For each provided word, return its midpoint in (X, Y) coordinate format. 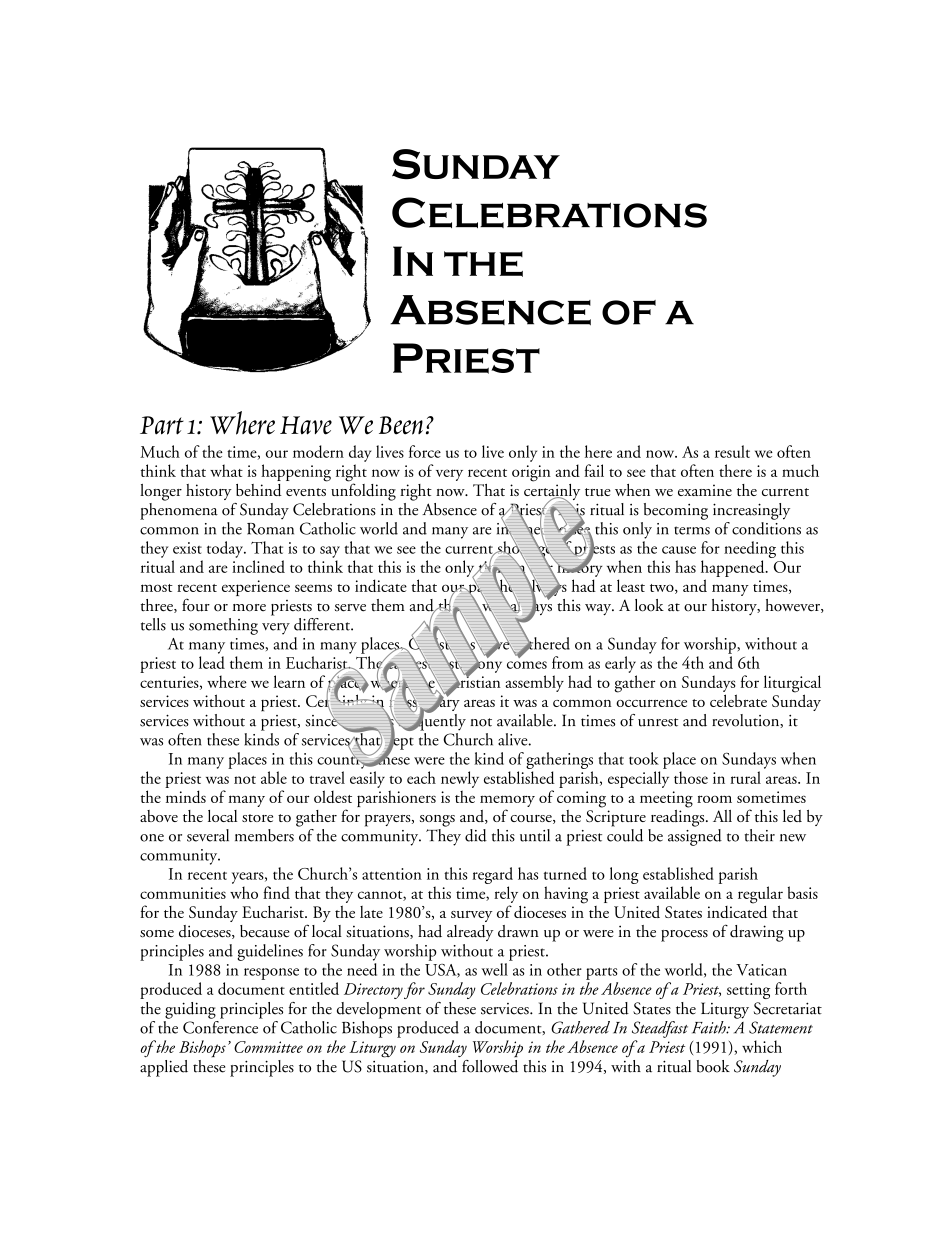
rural (745, 777)
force (425, 451)
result (732, 451)
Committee (268, 1047)
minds (186, 796)
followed (490, 1065)
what (226, 470)
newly (460, 779)
